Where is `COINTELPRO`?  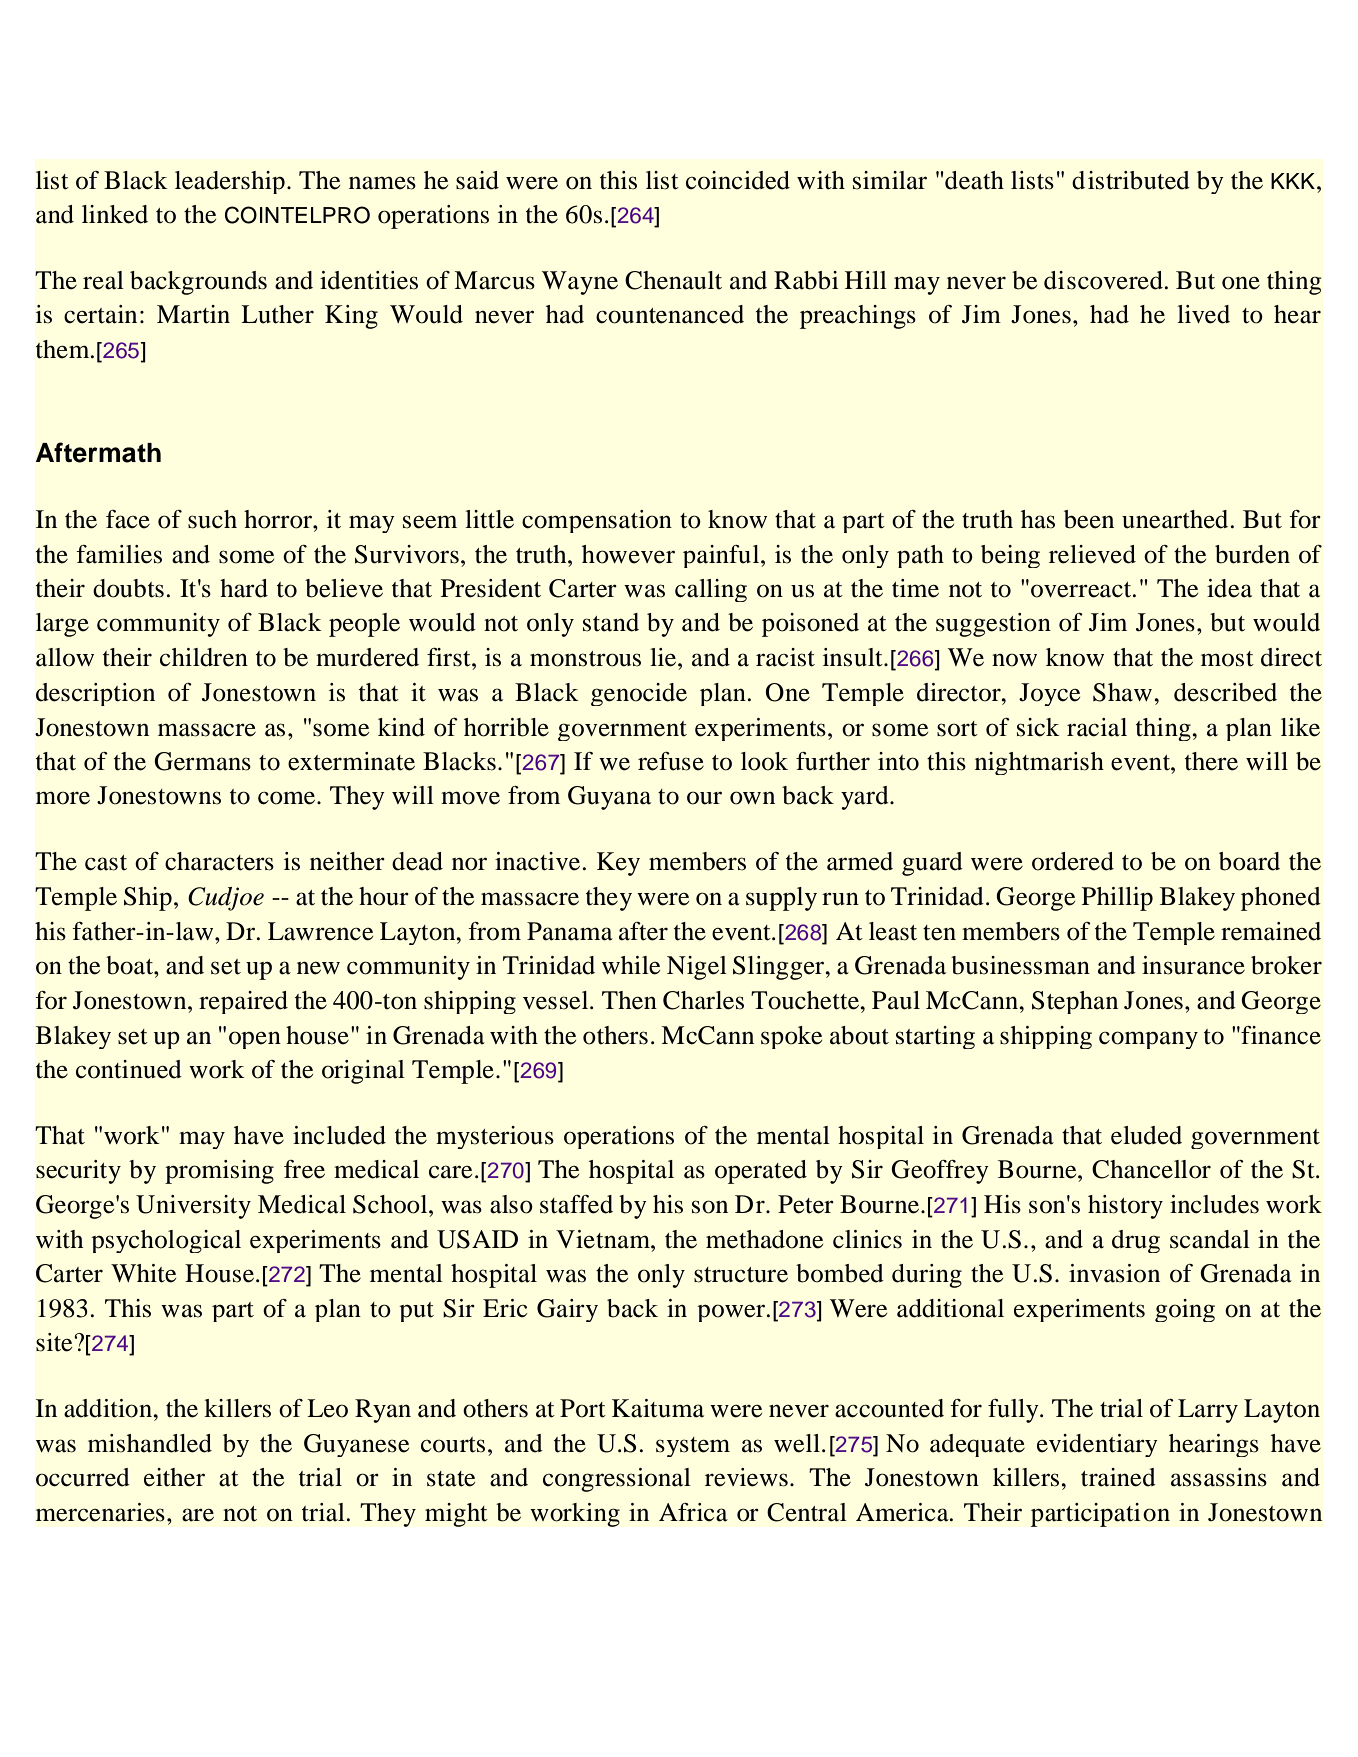
COINTELPRO is located at coordinates (297, 215).
